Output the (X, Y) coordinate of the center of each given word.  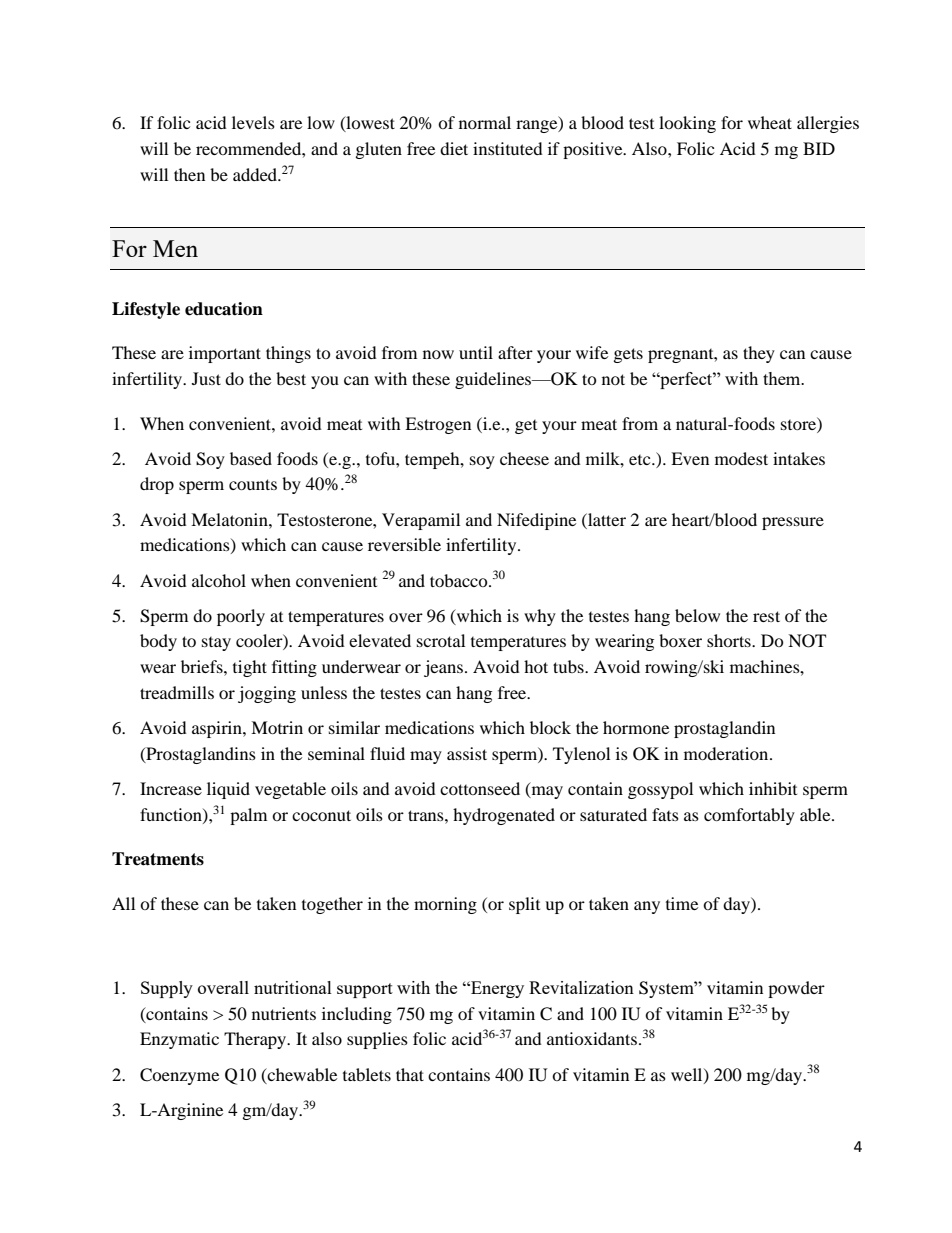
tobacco (460, 580)
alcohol (219, 580)
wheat (770, 122)
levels (253, 122)
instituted (508, 148)
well (688, 1075)
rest (766, 616)
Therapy (256, 1040)
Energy (496, 989)
